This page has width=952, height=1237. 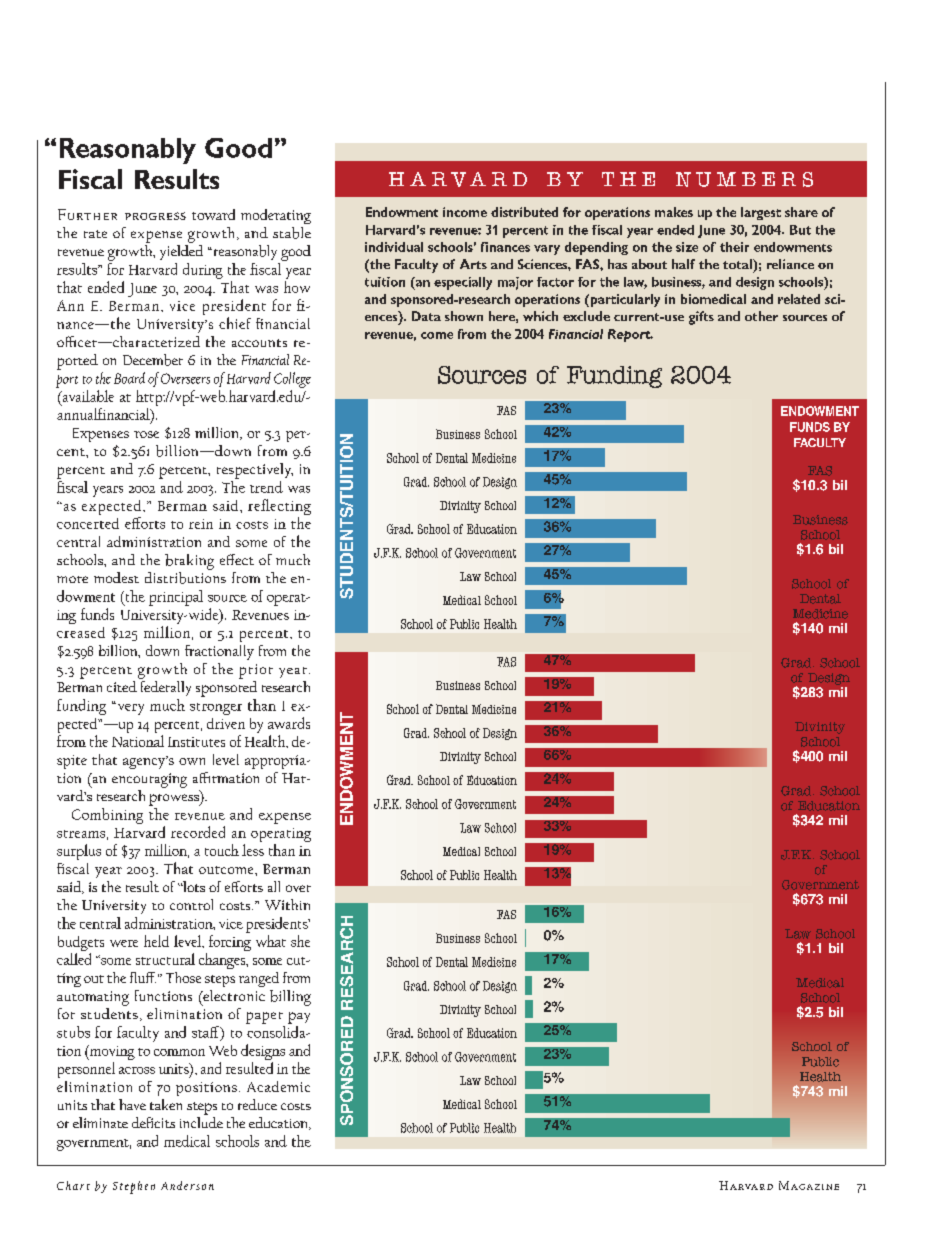 I want to click on Academic, so click(x=278, y=1086).
